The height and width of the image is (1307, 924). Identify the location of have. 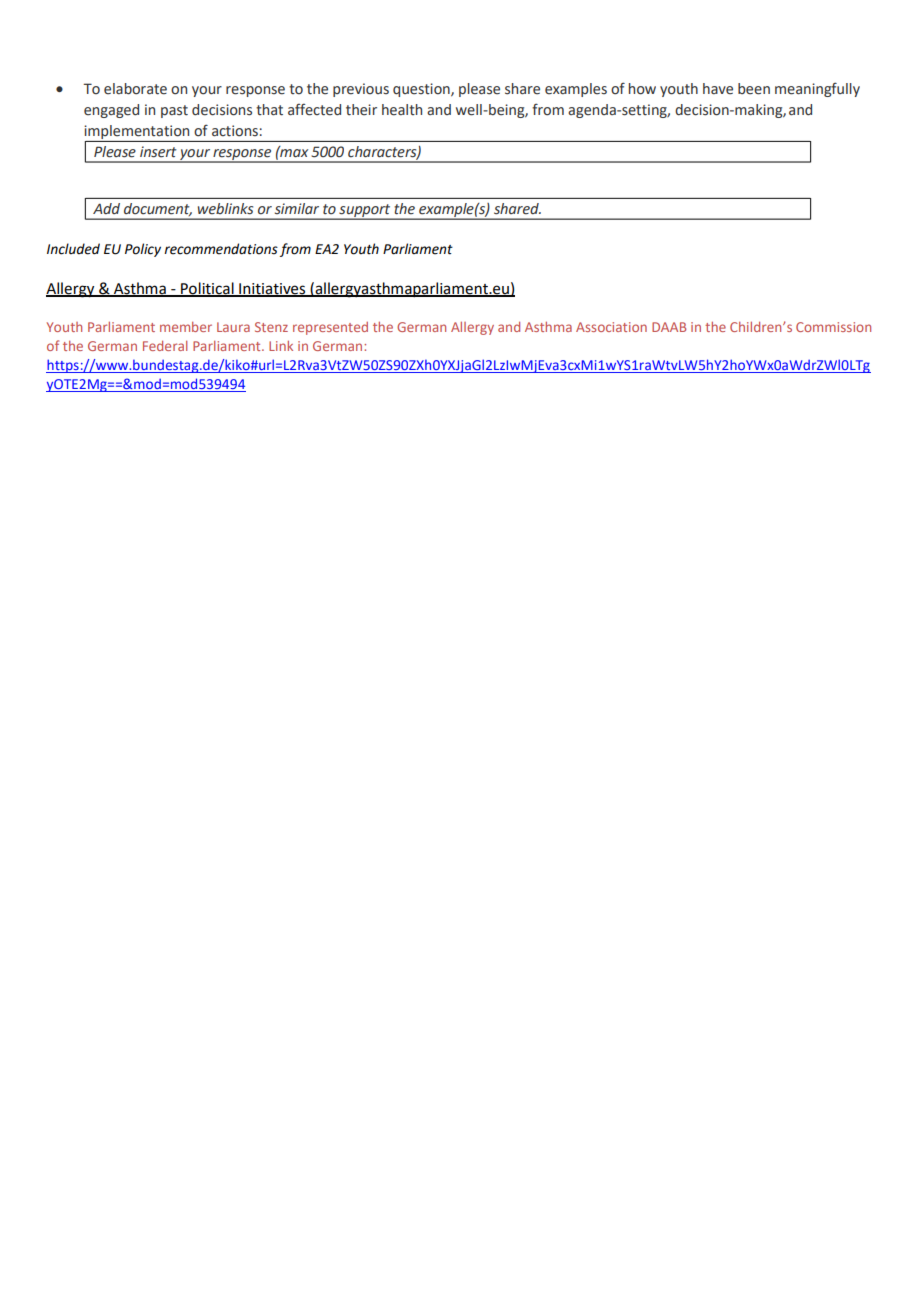
(718, 89).
